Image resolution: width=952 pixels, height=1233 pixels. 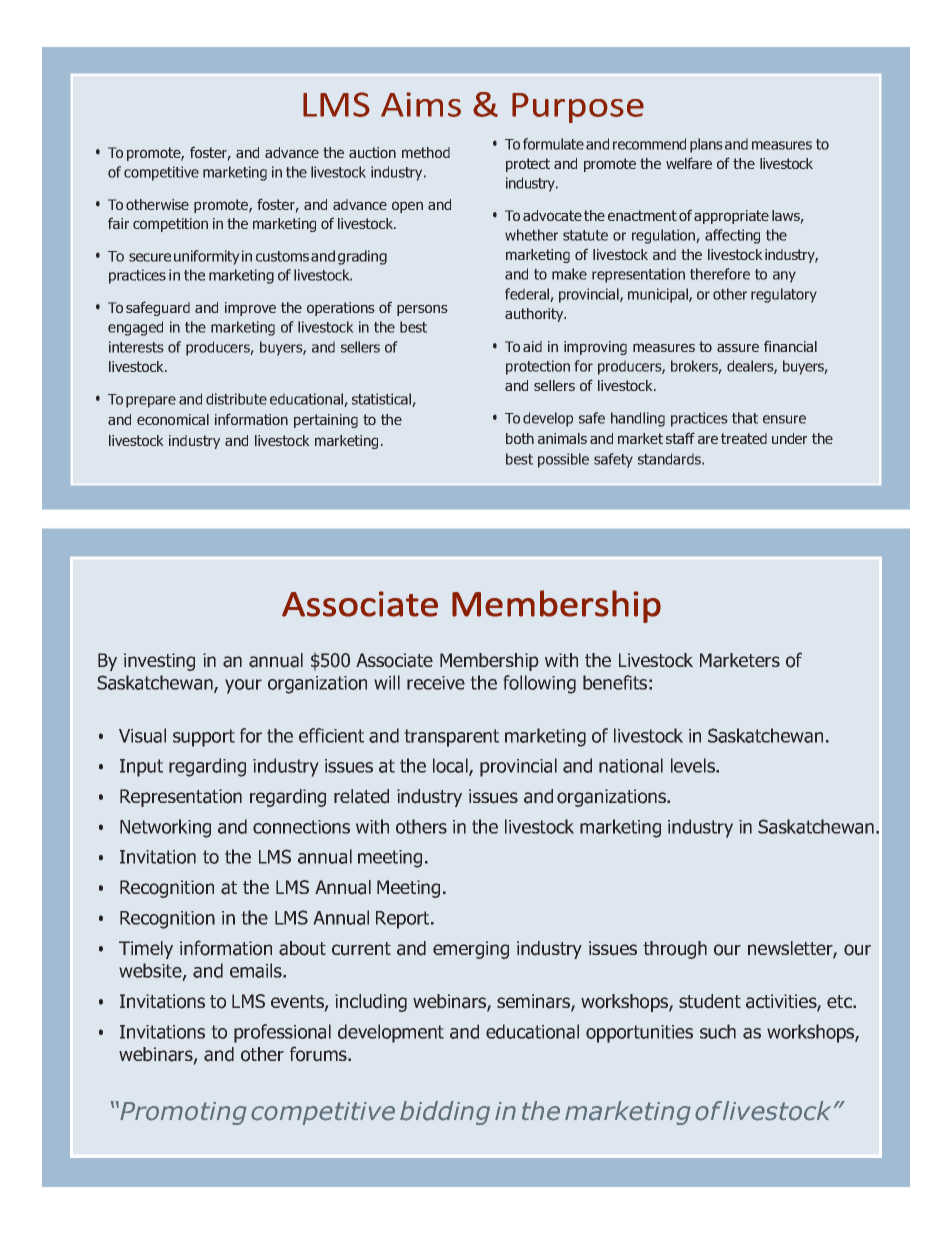 I want to click on local, so click(x=451, y=767).
